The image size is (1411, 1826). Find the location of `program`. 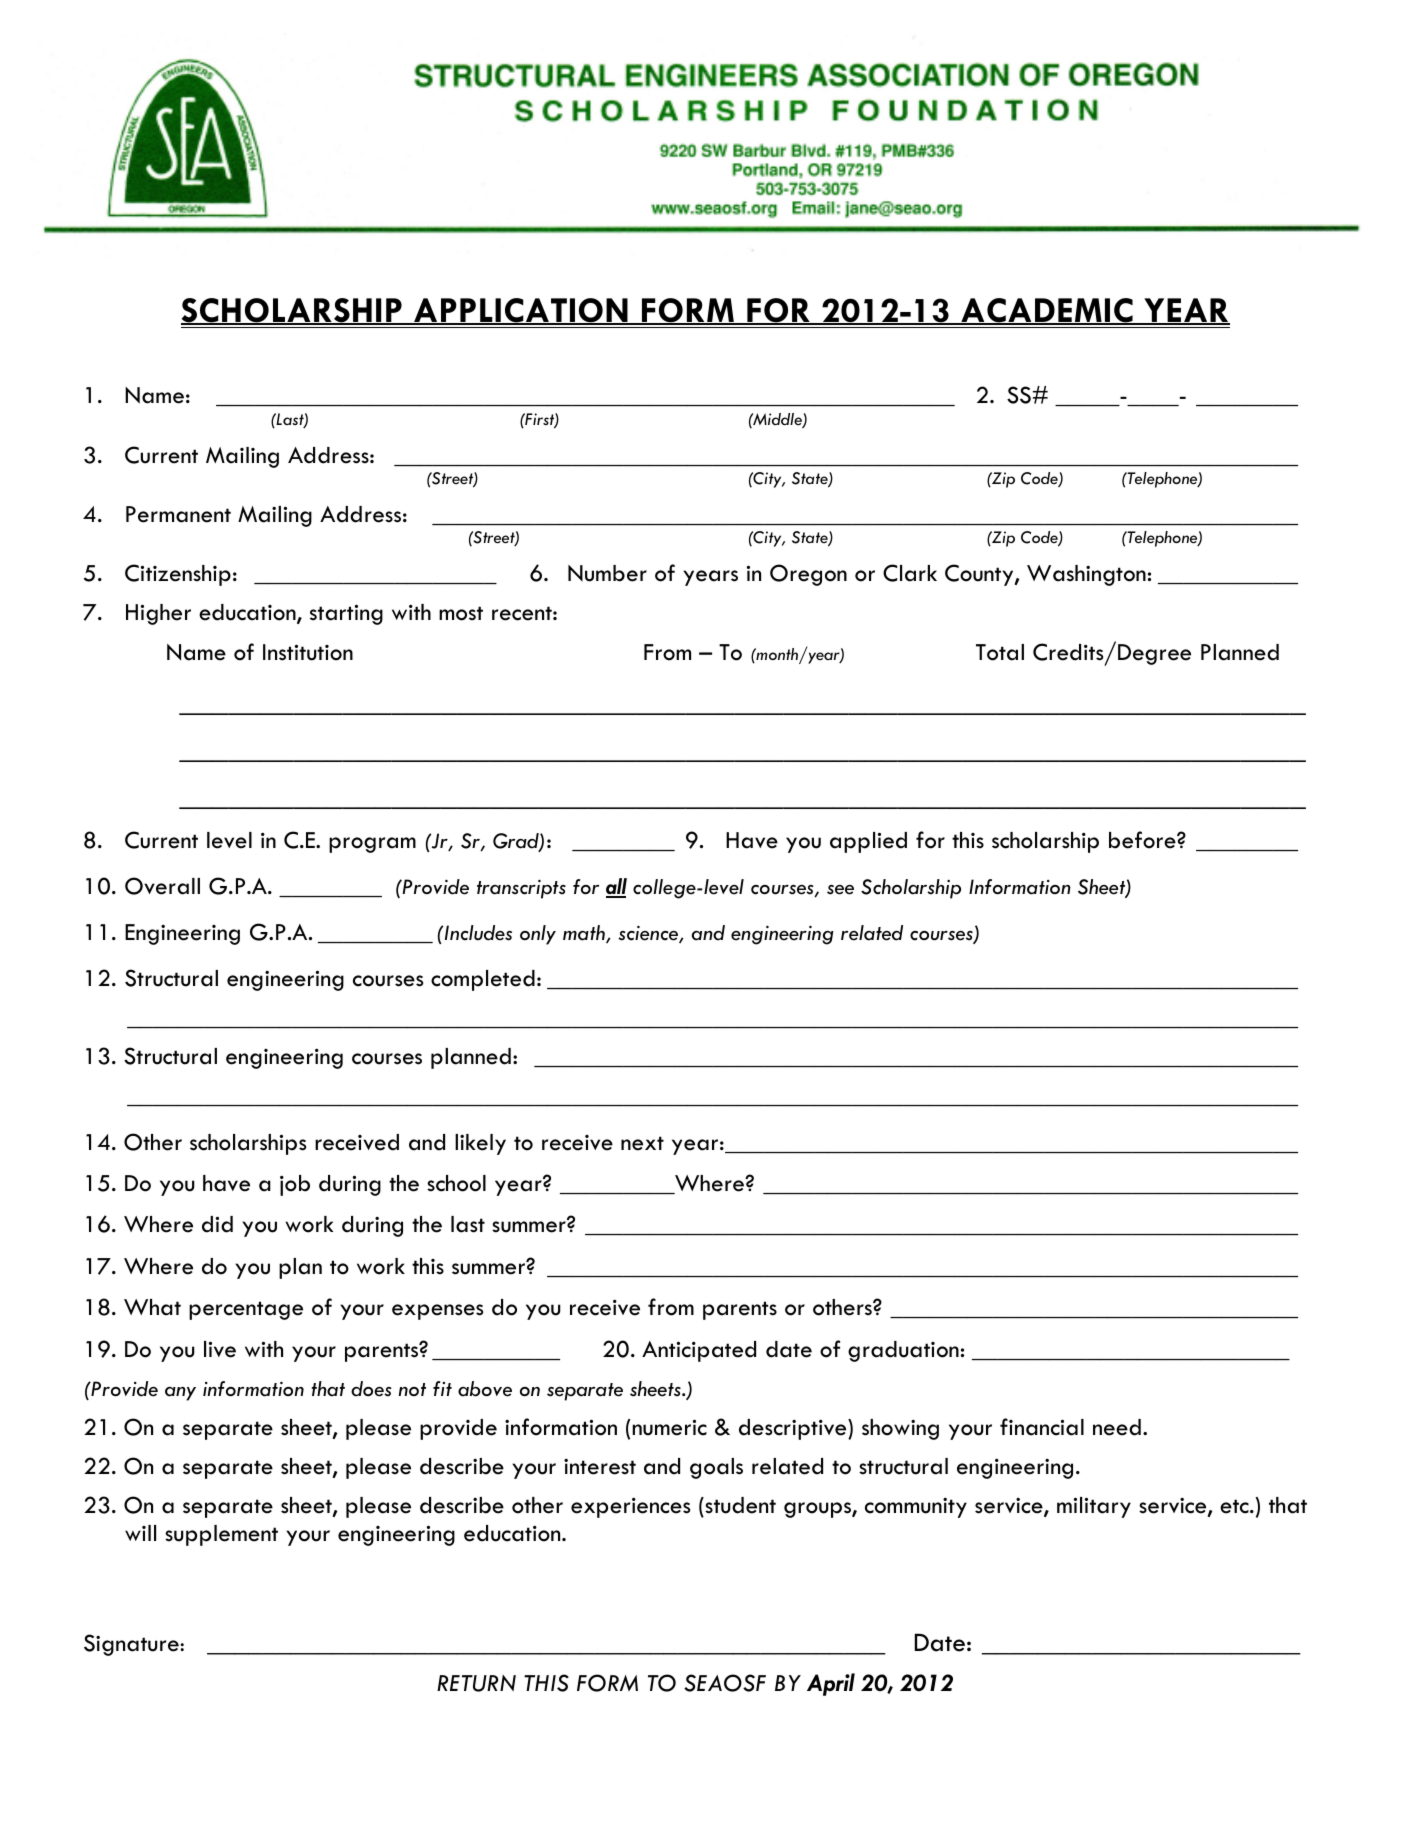

program is located at coordinates (372, 845).
